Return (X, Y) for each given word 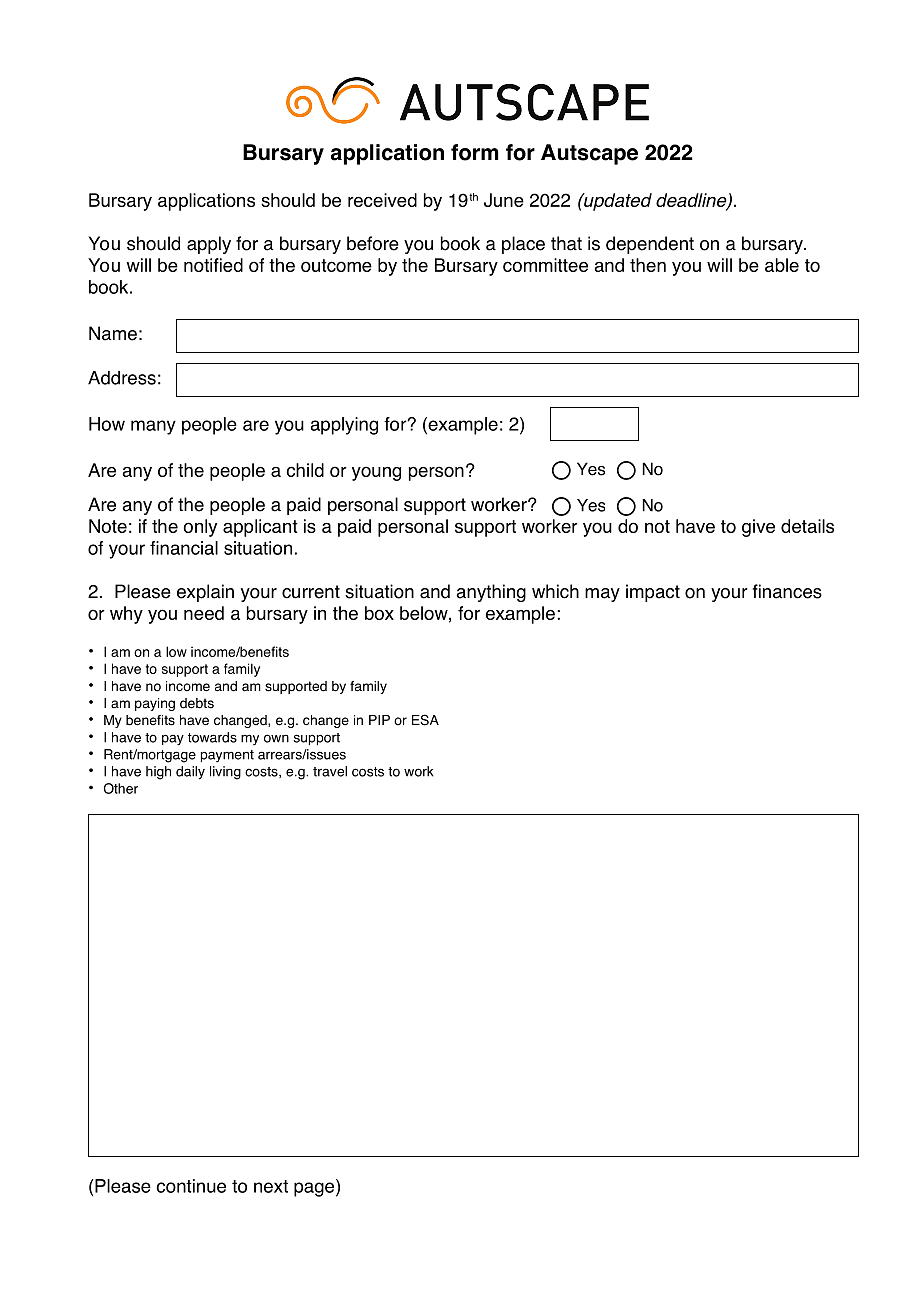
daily (190, 773)
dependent (650, 245)
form (475, 152)
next (271, 1186)
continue (191, 1186)
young (376, 473)
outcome (336, 265)
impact (653, 593)
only (200, 528)
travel (330, 771)
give (758, 528)
